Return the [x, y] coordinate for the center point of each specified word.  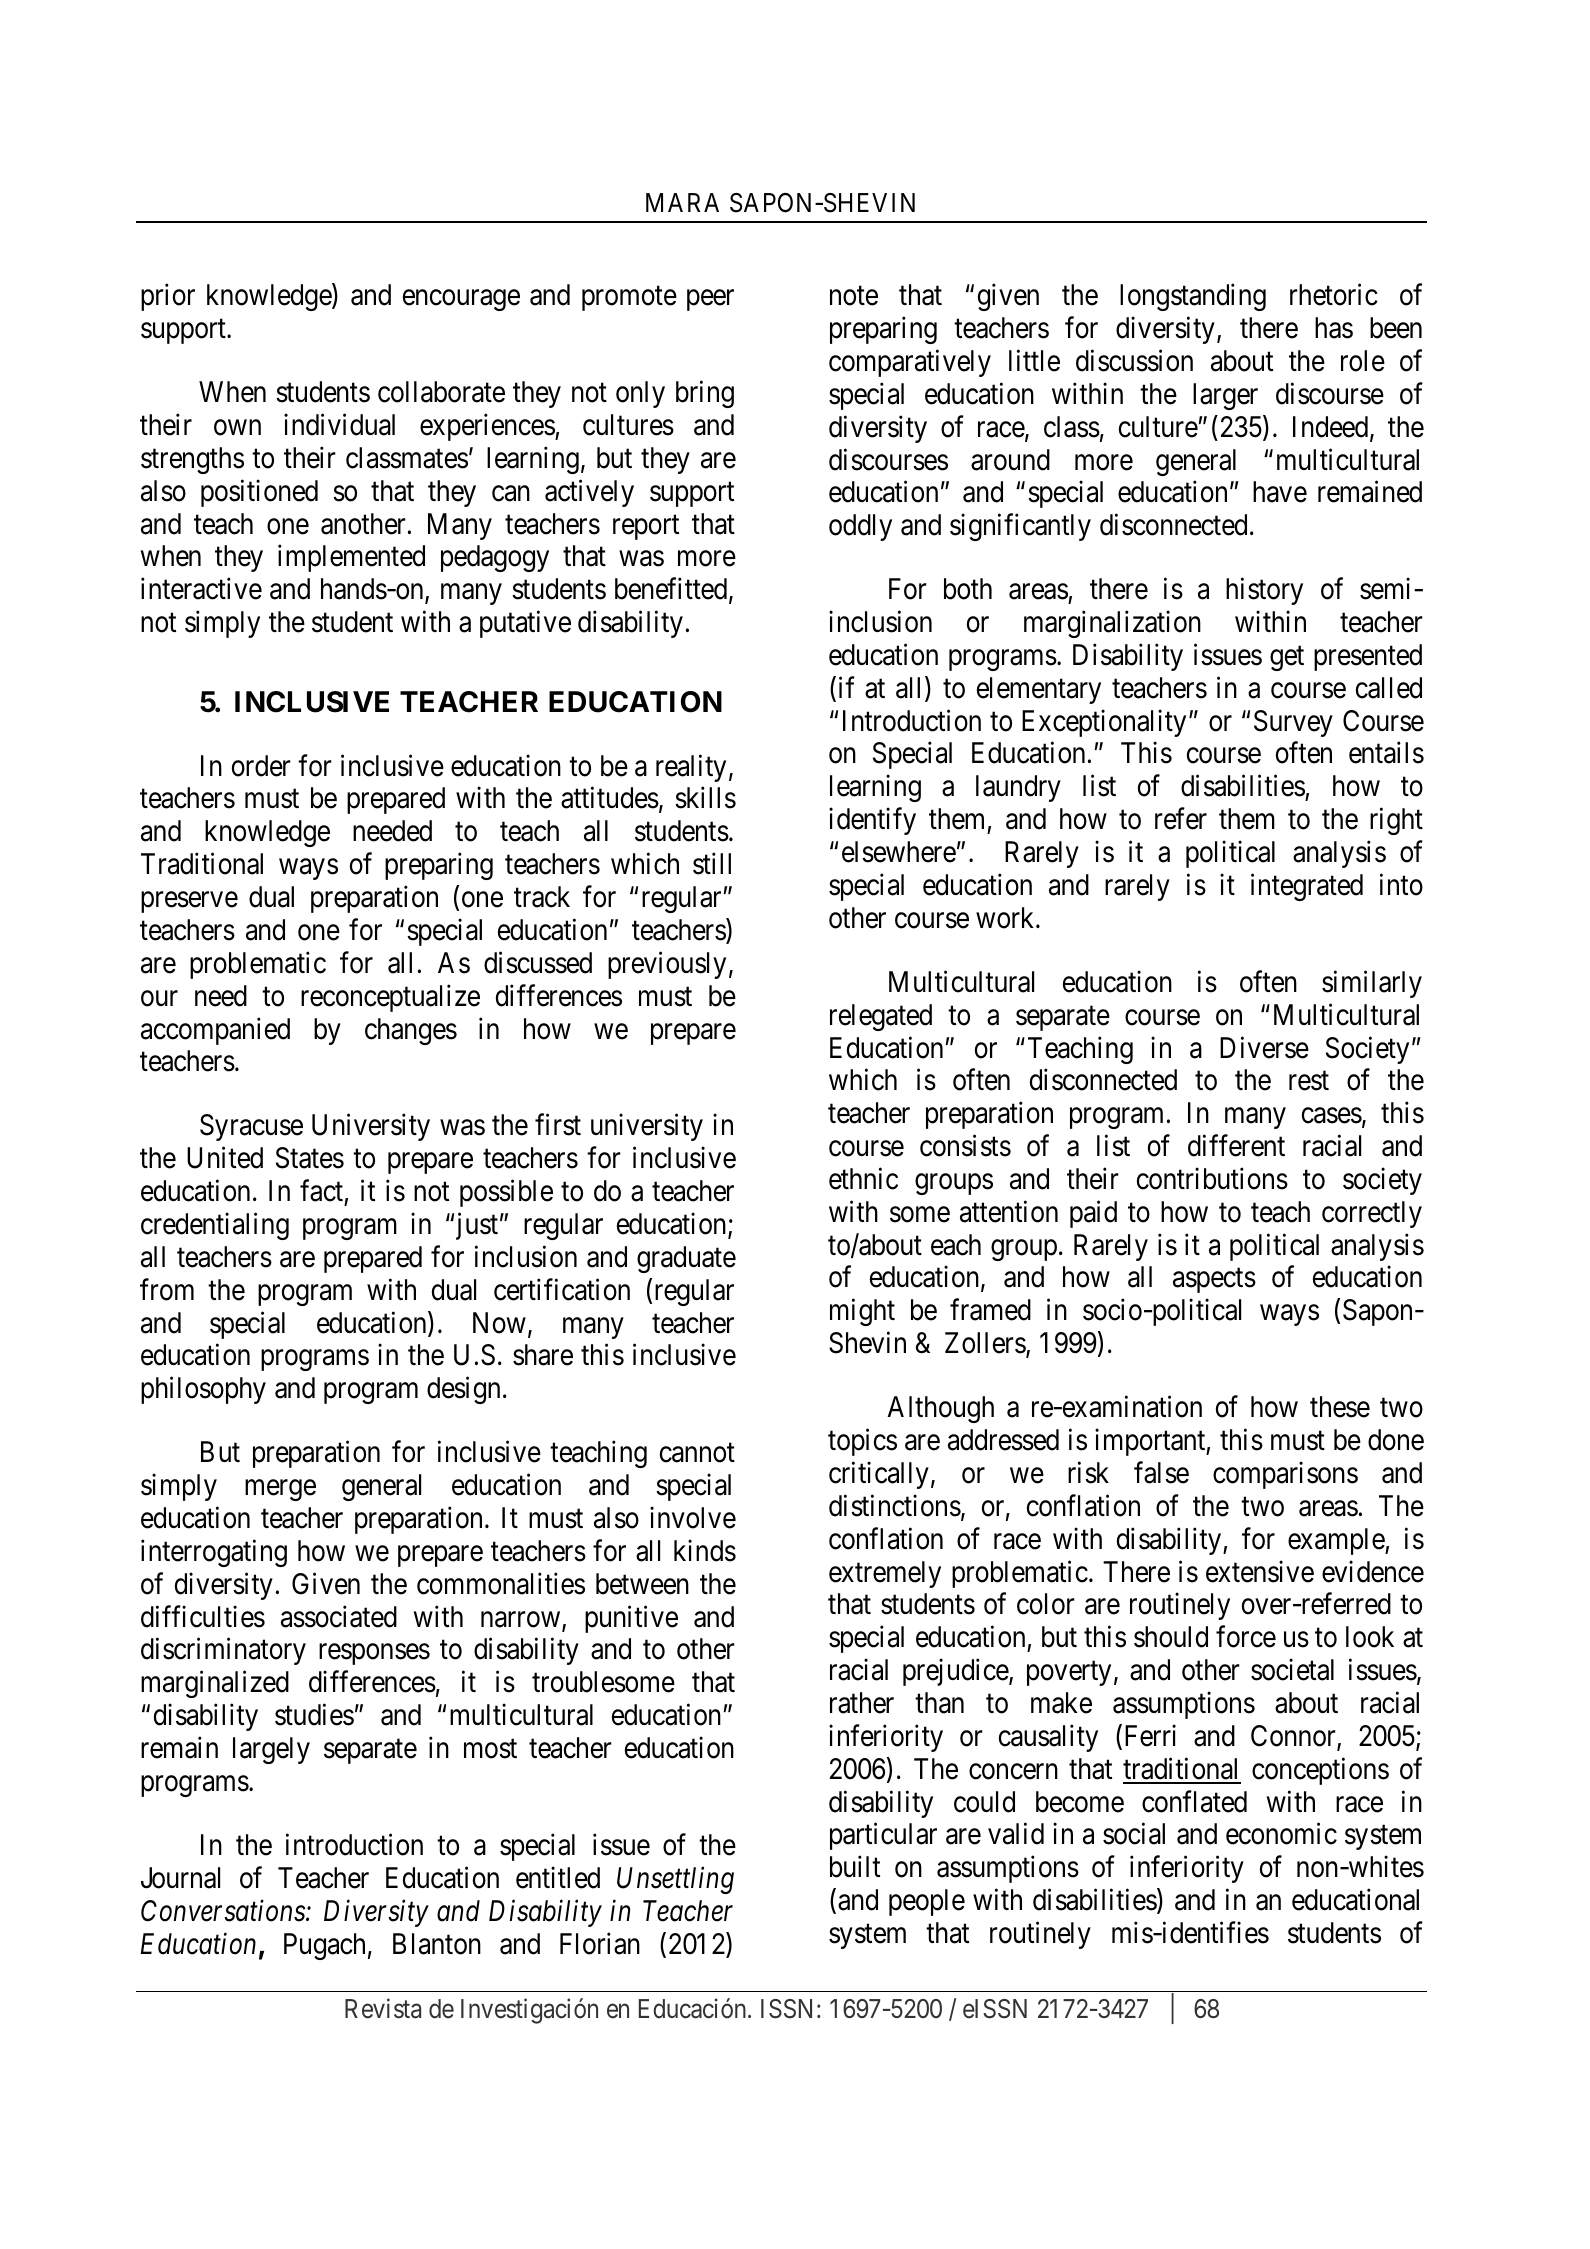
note [854, 296]
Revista [383, 2008]
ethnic [863, 1178]
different [1236, 1146]
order [261, 766]
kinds [705, 1550]
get [1287, 658]
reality [691, 768]
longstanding [1193, 297]
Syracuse [251, 1127]
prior [168, 297]
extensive [1260, 1571]
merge [280, 1490]
